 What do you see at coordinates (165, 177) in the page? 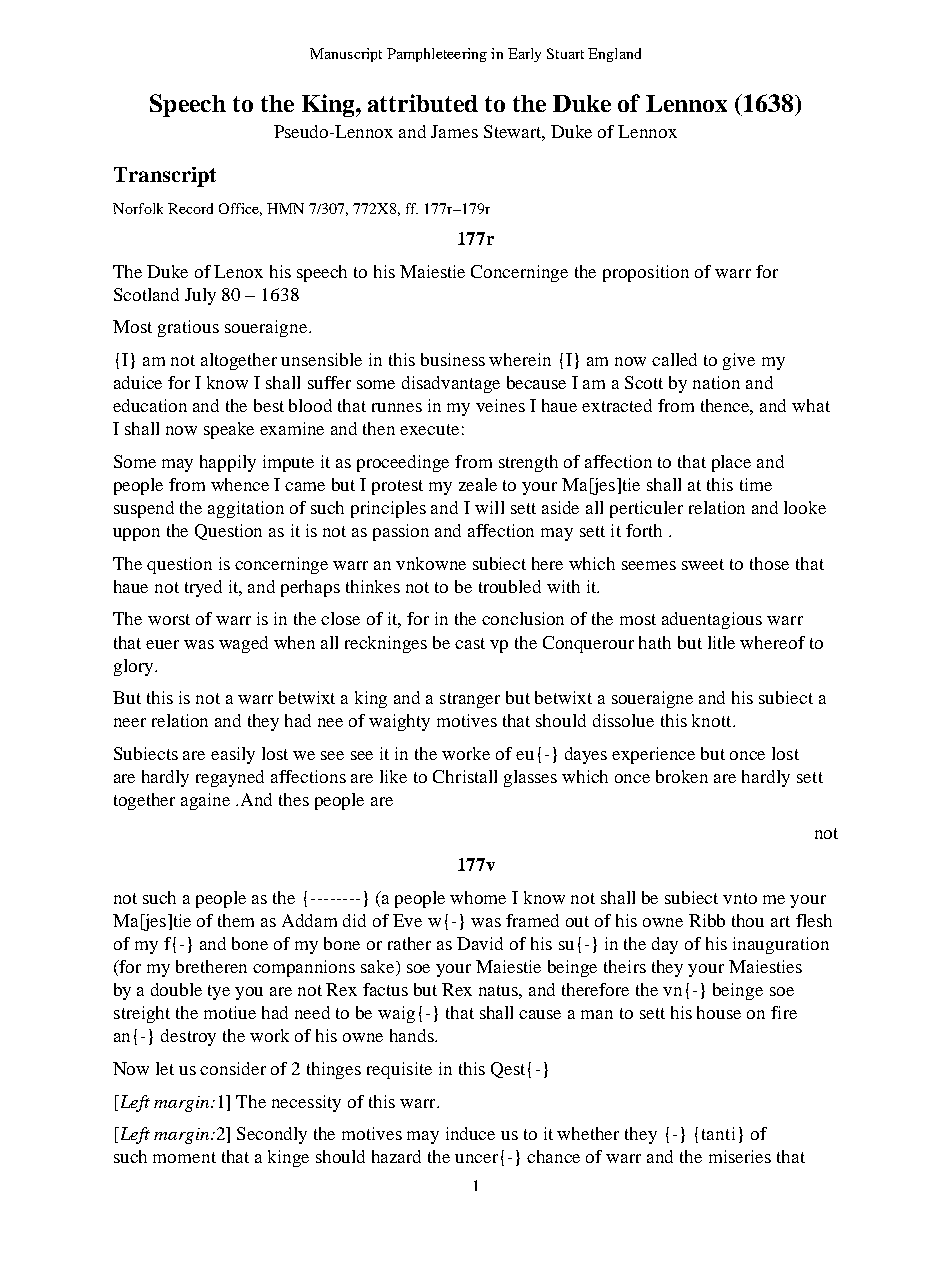
I see `Transcript` at bounding box center [165, 177].
